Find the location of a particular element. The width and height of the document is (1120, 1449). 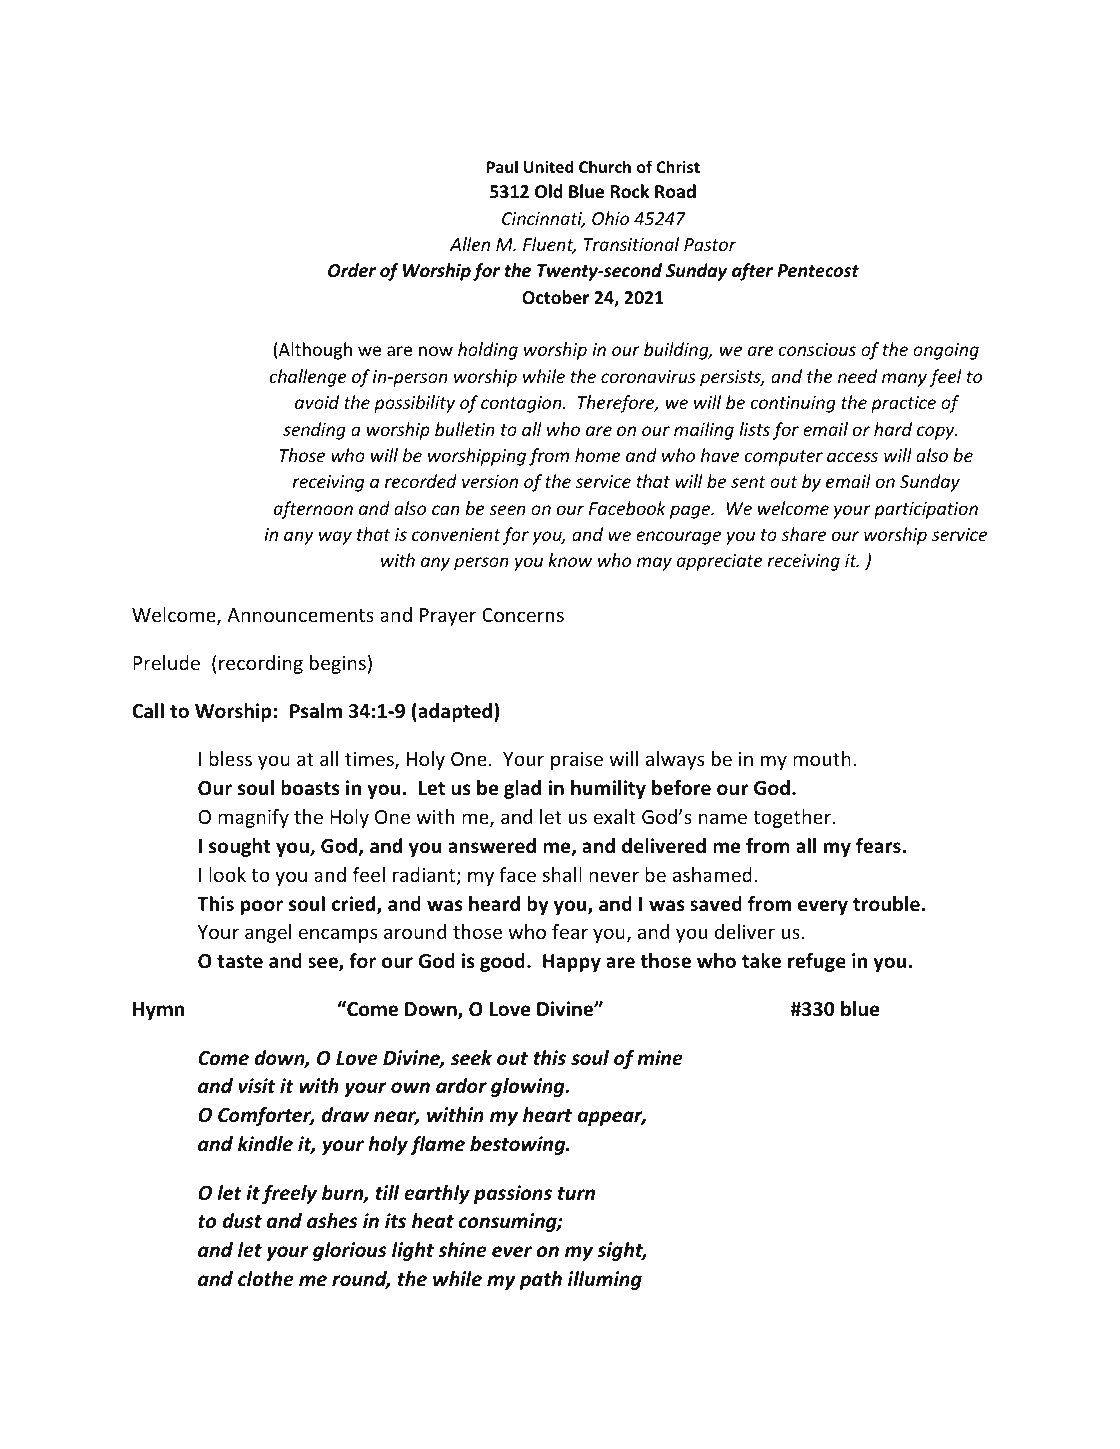

bless is located at coordinates (230, 758).
